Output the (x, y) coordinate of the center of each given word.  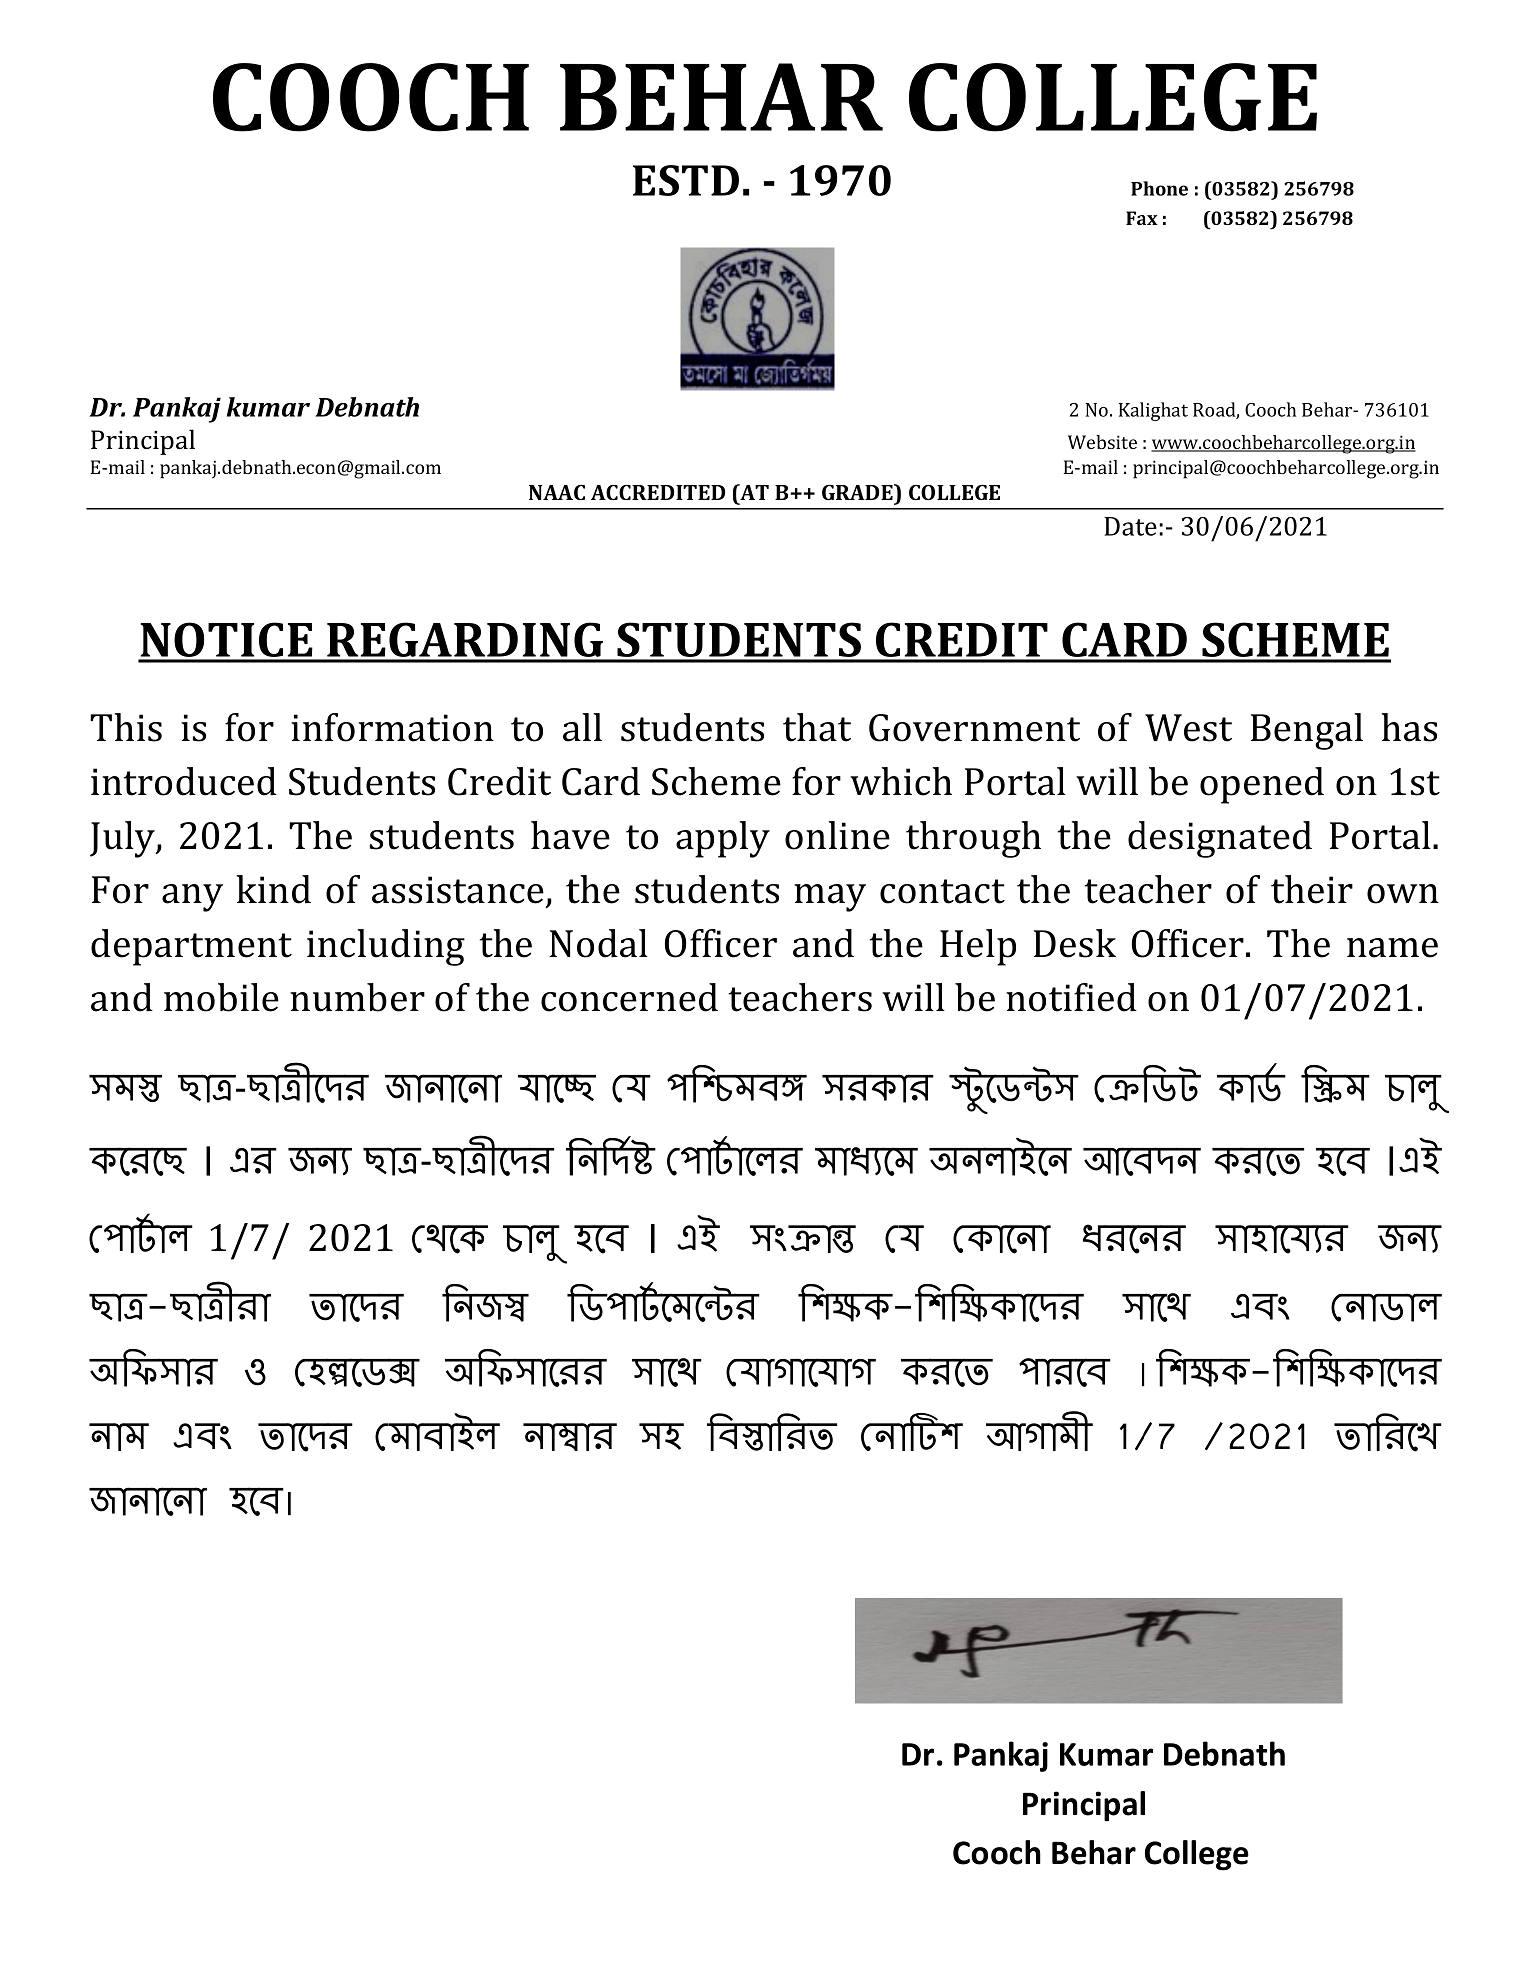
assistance (458, 890)
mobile (221, 997)
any (192, 898)
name (1392, 948)
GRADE (858, 492)
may (830, 898)
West (1188, 728)
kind (273, 889)
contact (942, 891)
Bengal (1307, 731)
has (1409, 727)
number (357, 997)
